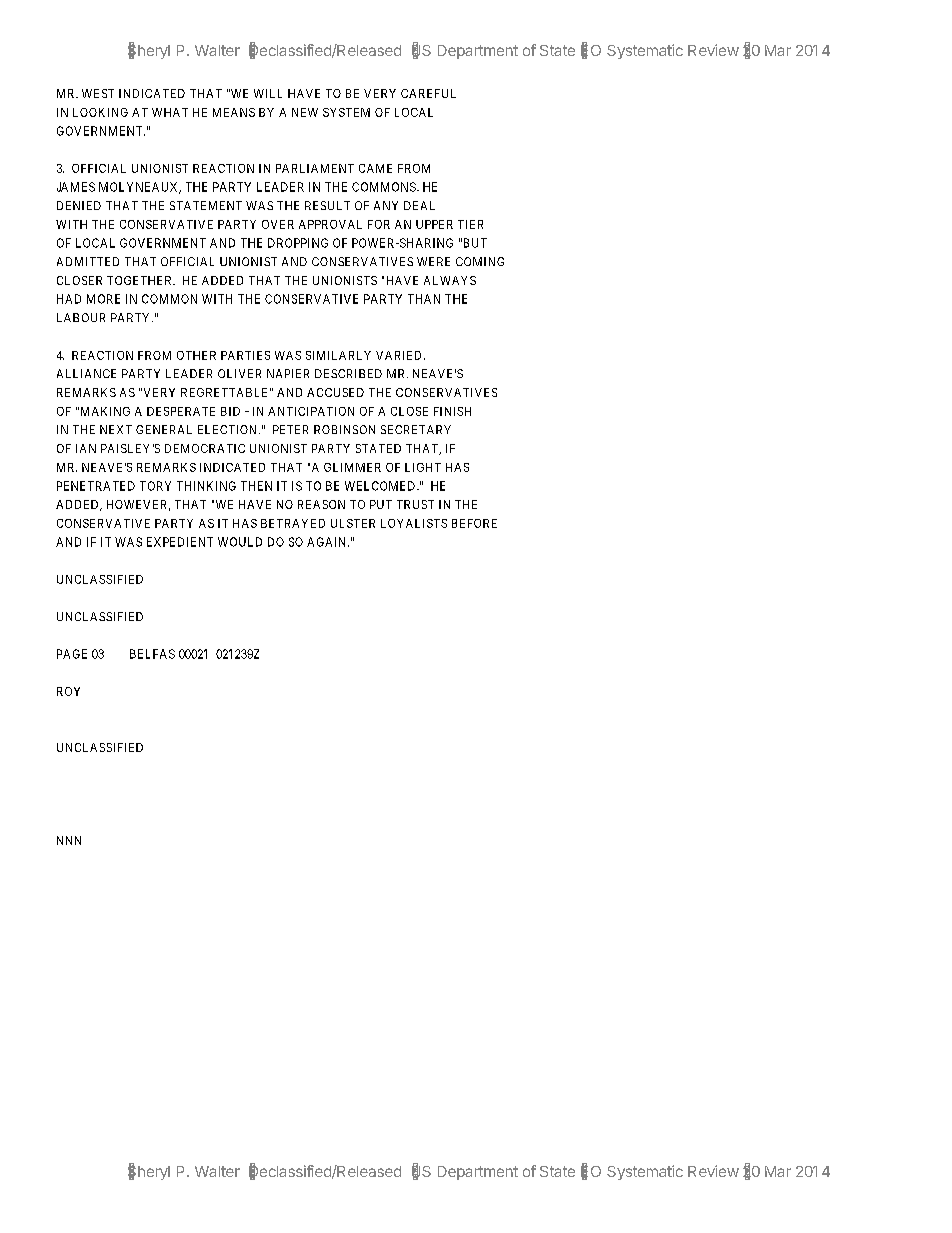 Image resolution: width=952 pixels, height=1233 pixels. What do you see at coordinates (100, 112) in the document?
I see `LOOKING` at bounding box center [100, 112].
